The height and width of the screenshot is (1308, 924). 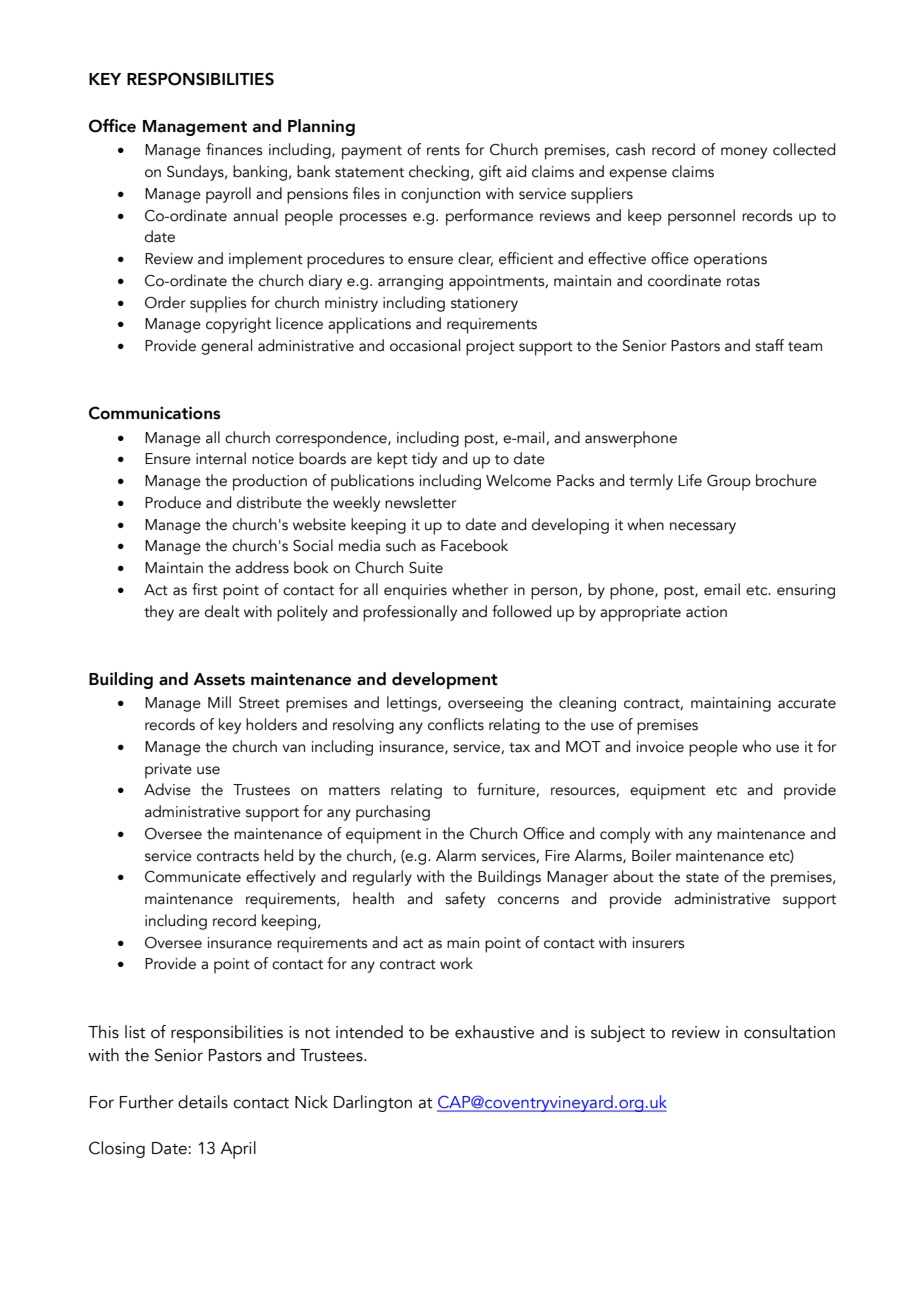 I want to click on Group, so click(x=729, y=483).
